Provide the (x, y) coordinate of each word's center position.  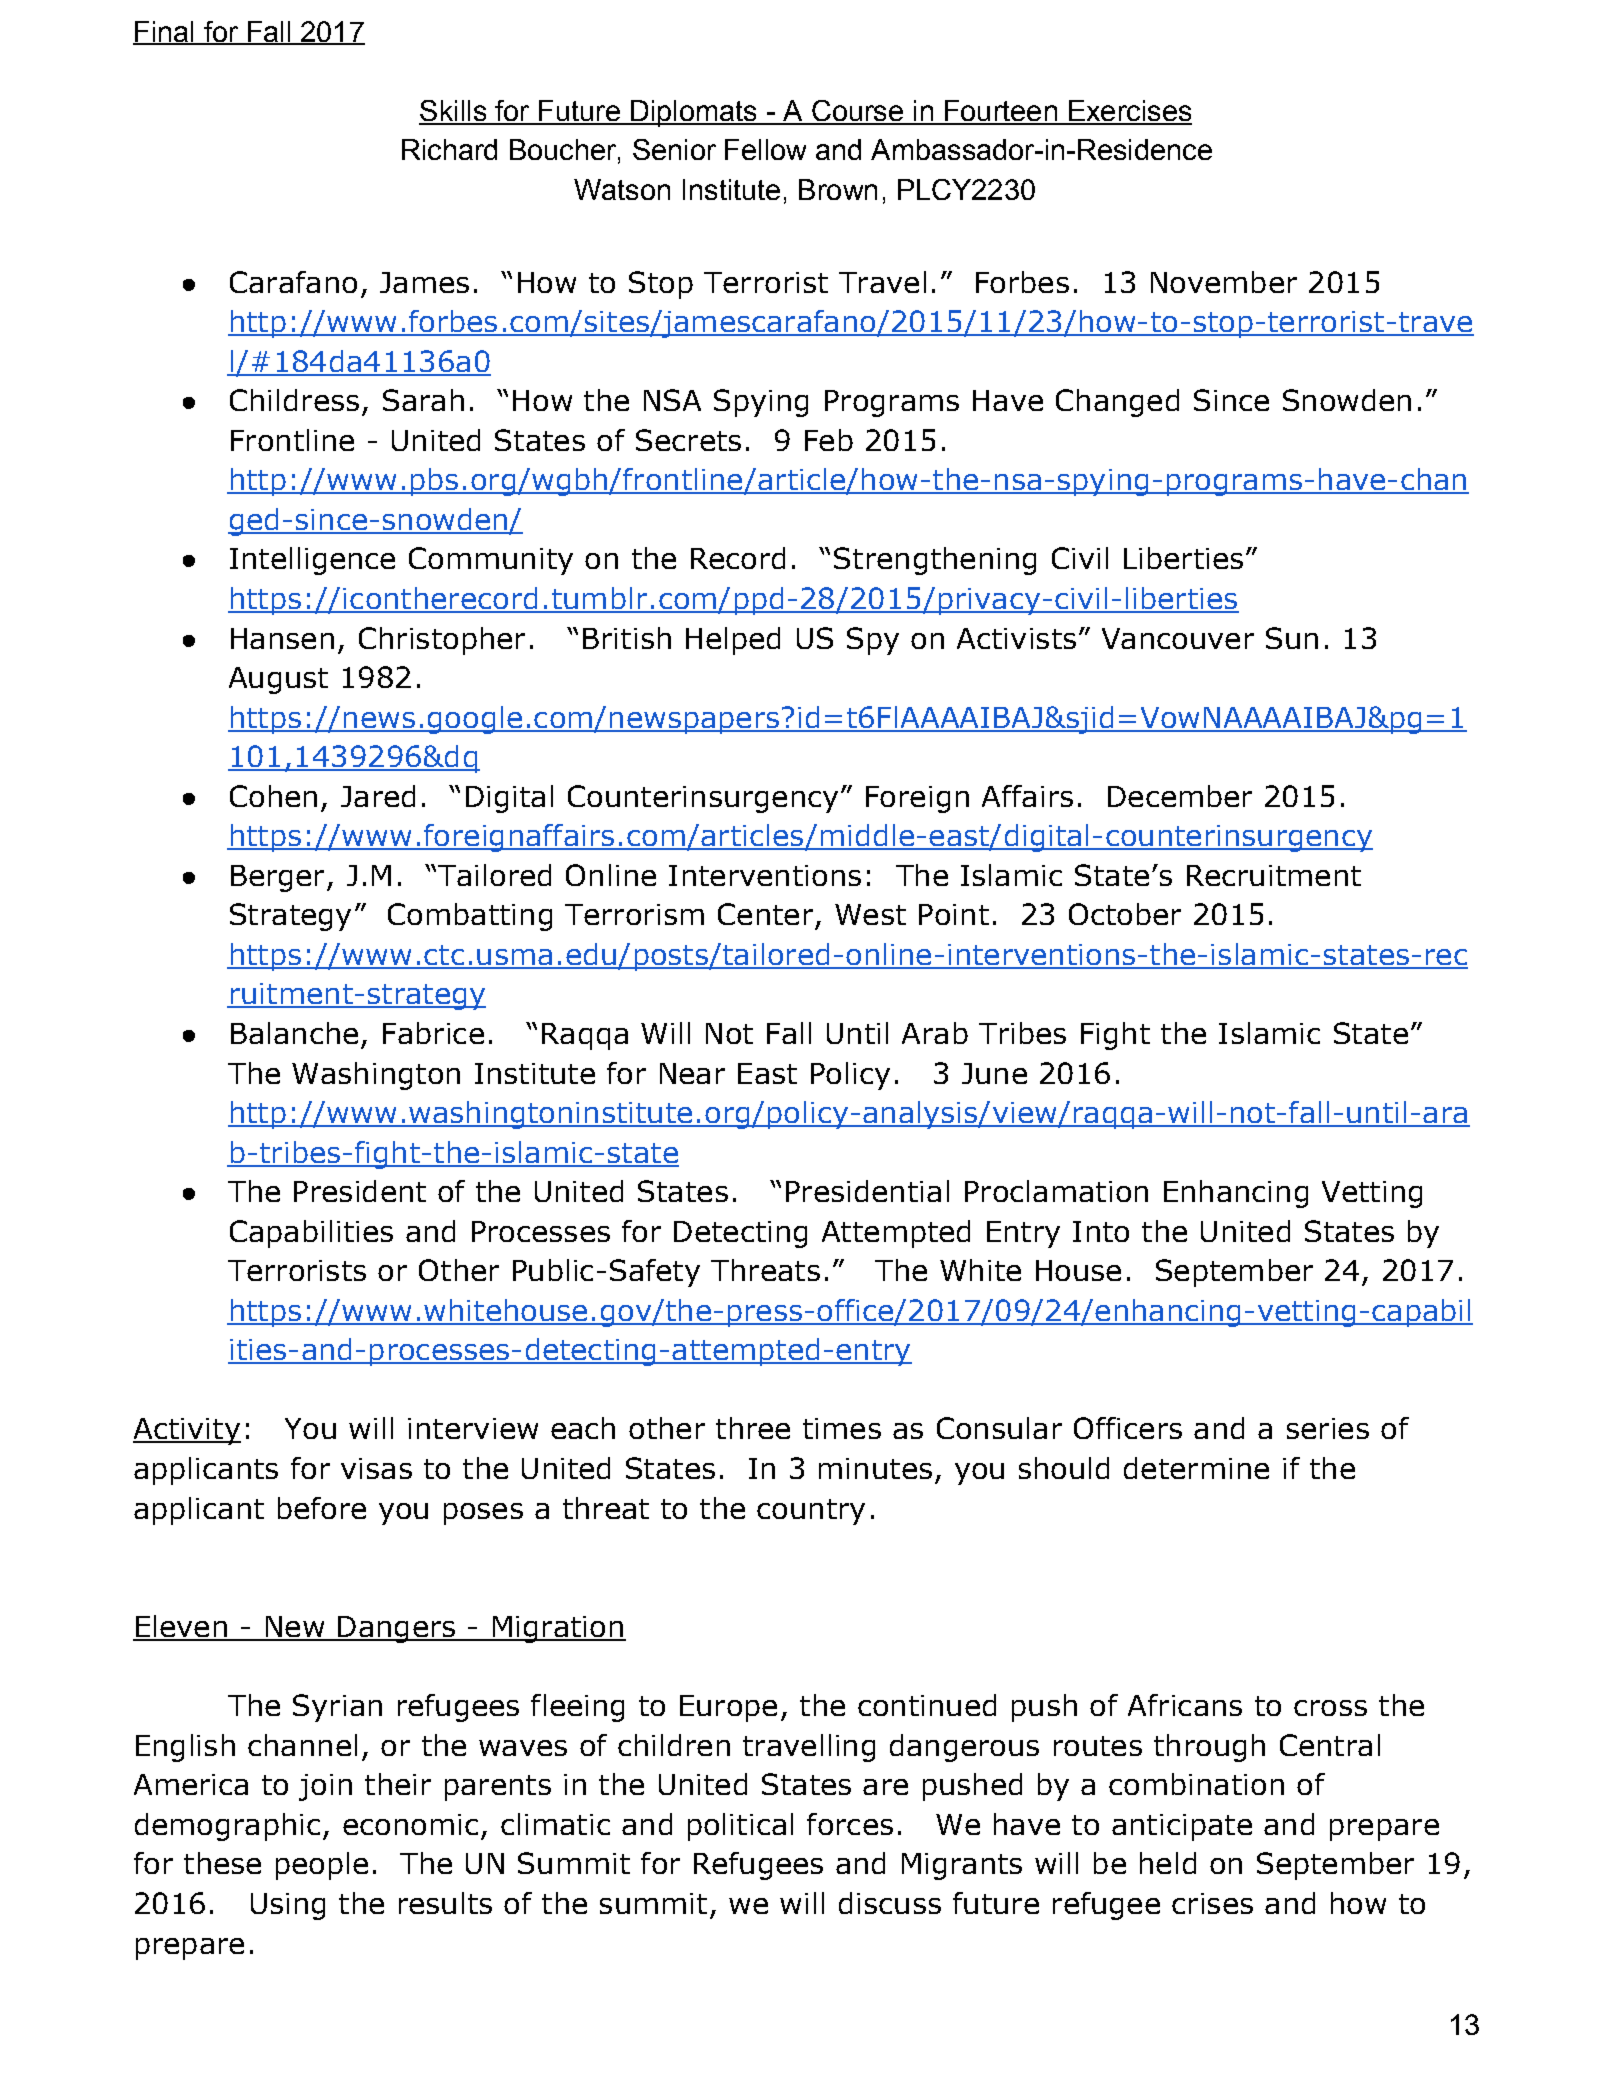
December (1180, 796)
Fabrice (433, 1033)
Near (692, 1073)
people (322, 1866)
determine (1196, 1468)
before (322, 1508)
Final (164, 32)
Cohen (273, 796)
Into (1101, 1231)
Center (765, 914)
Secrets (688, 440)
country (811, 1512)
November (1224, 282)
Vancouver (1178, 638)
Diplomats (693, 113)
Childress (294, 400)
